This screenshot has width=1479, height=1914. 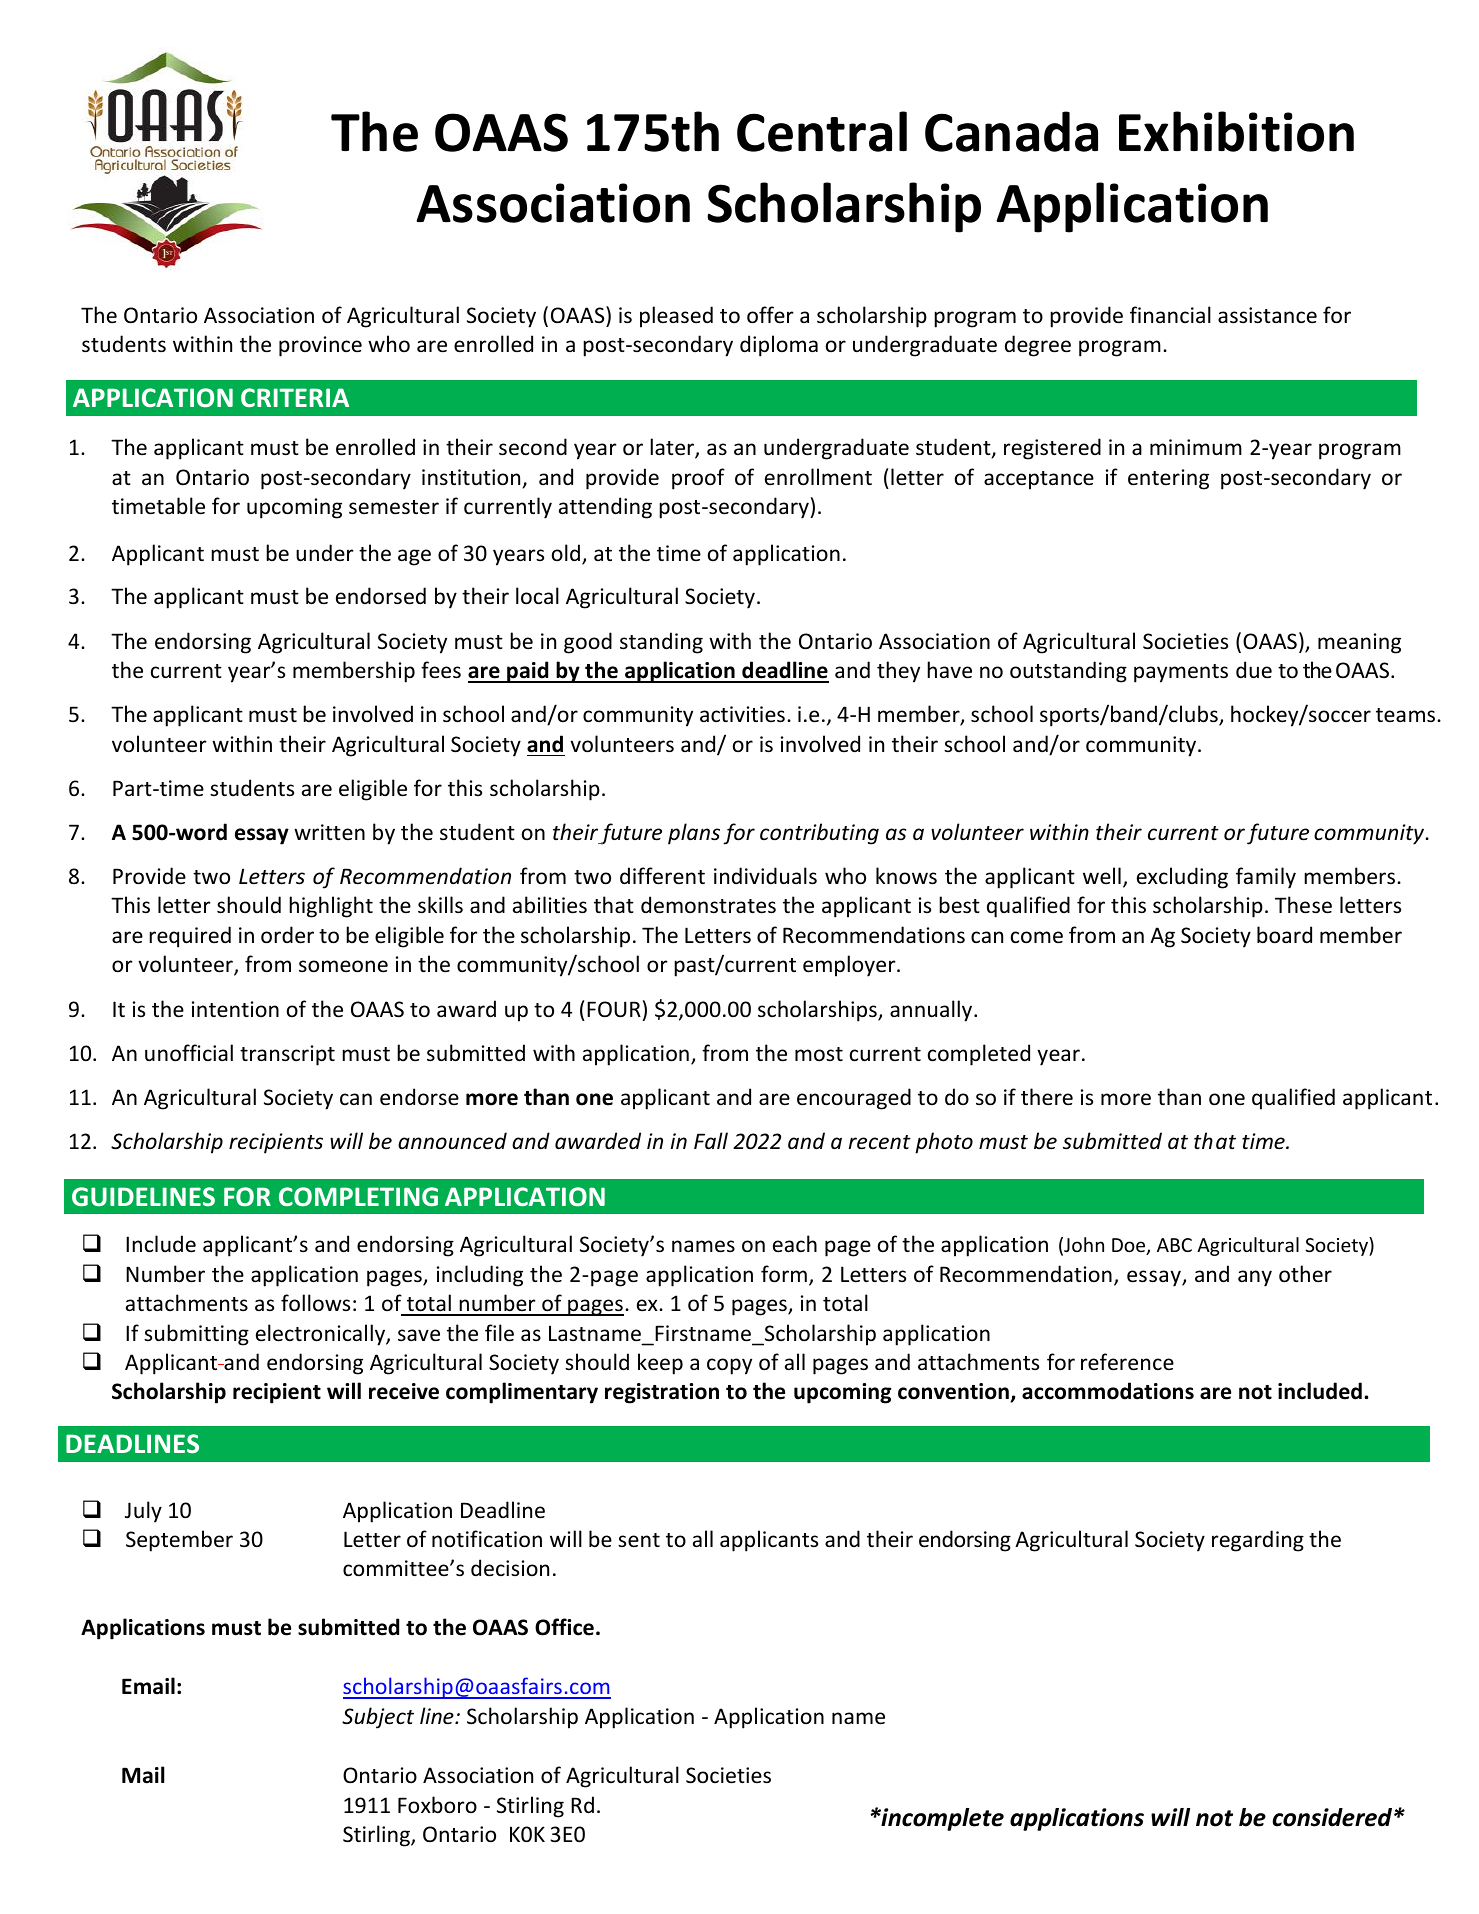 What do you see at coordinates (850, 966) in the screenshot?
I see `employer` at bounding box center [850, 966].
